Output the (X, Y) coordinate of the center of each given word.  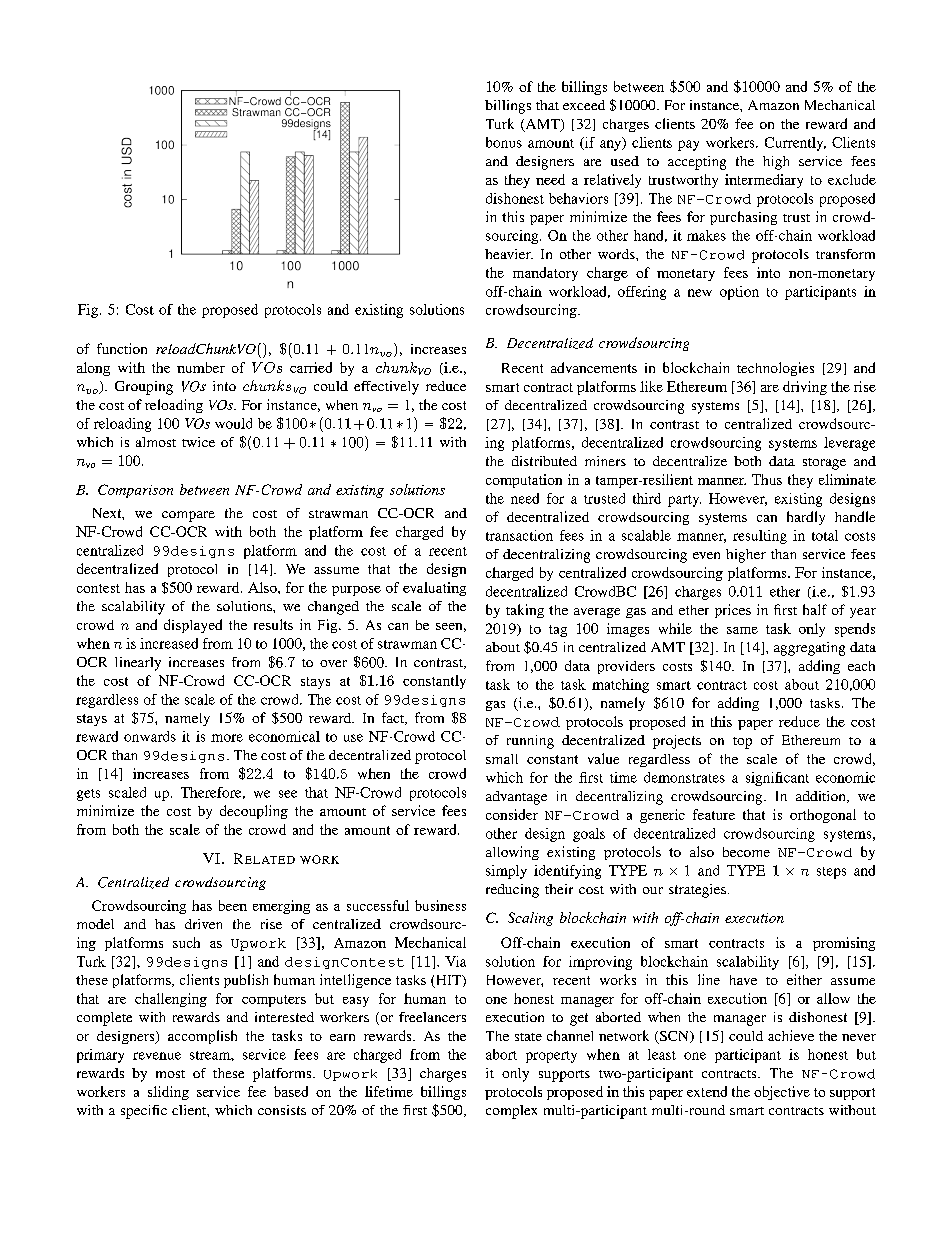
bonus (504, 142)
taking (525, 611)
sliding (168, 1093)
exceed (584, 105)
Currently (795, 144)
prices (733, 611)
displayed (193, 626)
